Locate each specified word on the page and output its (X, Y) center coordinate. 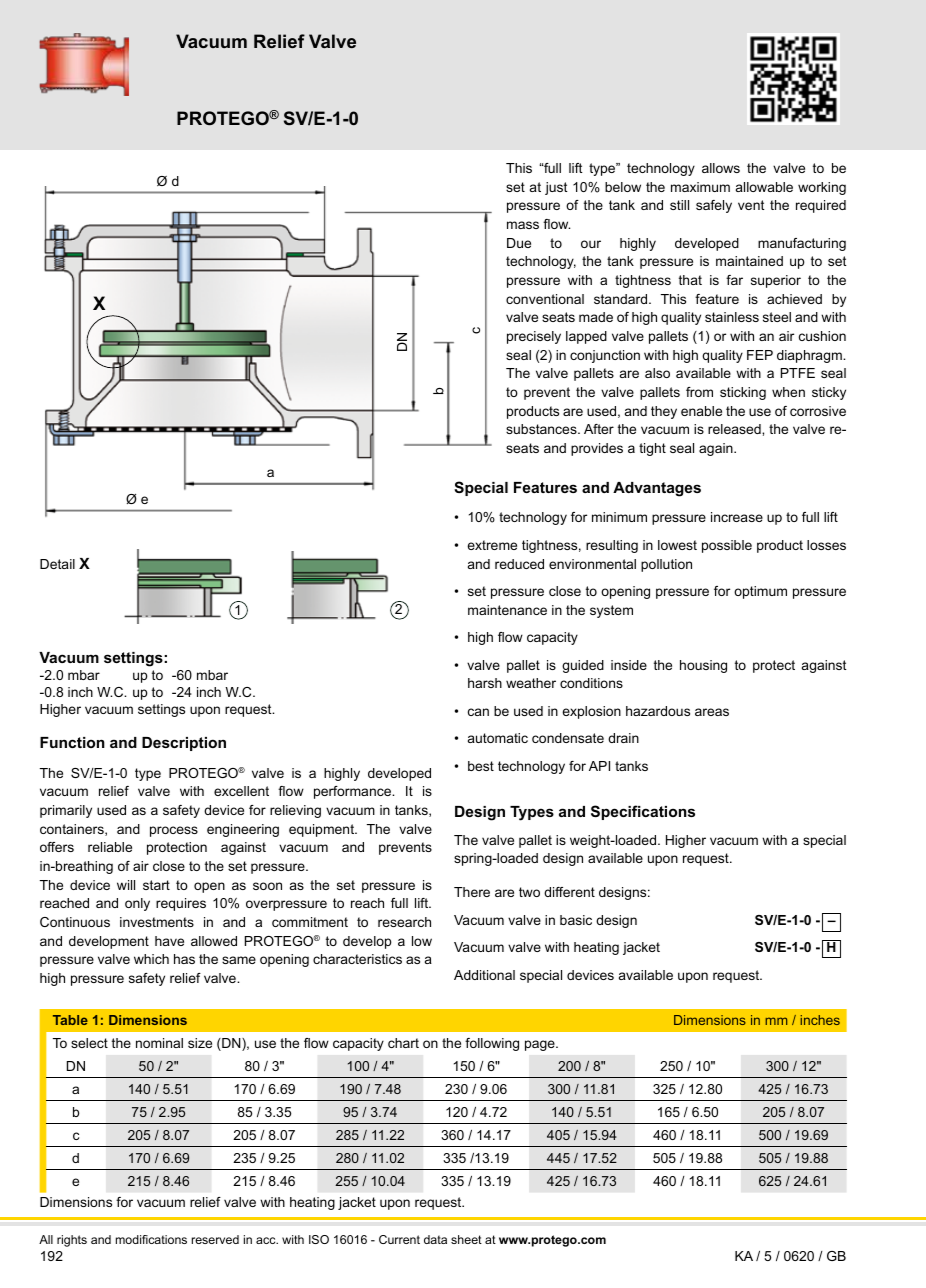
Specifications (643, 812)
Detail (57, 564)
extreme (492, 545)
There (472, 892)
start (156, 885)
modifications (151, 1239)
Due (519, 243)
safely (714, 206)
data (435, 1239)
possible (727, 546)
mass (523, 225)
